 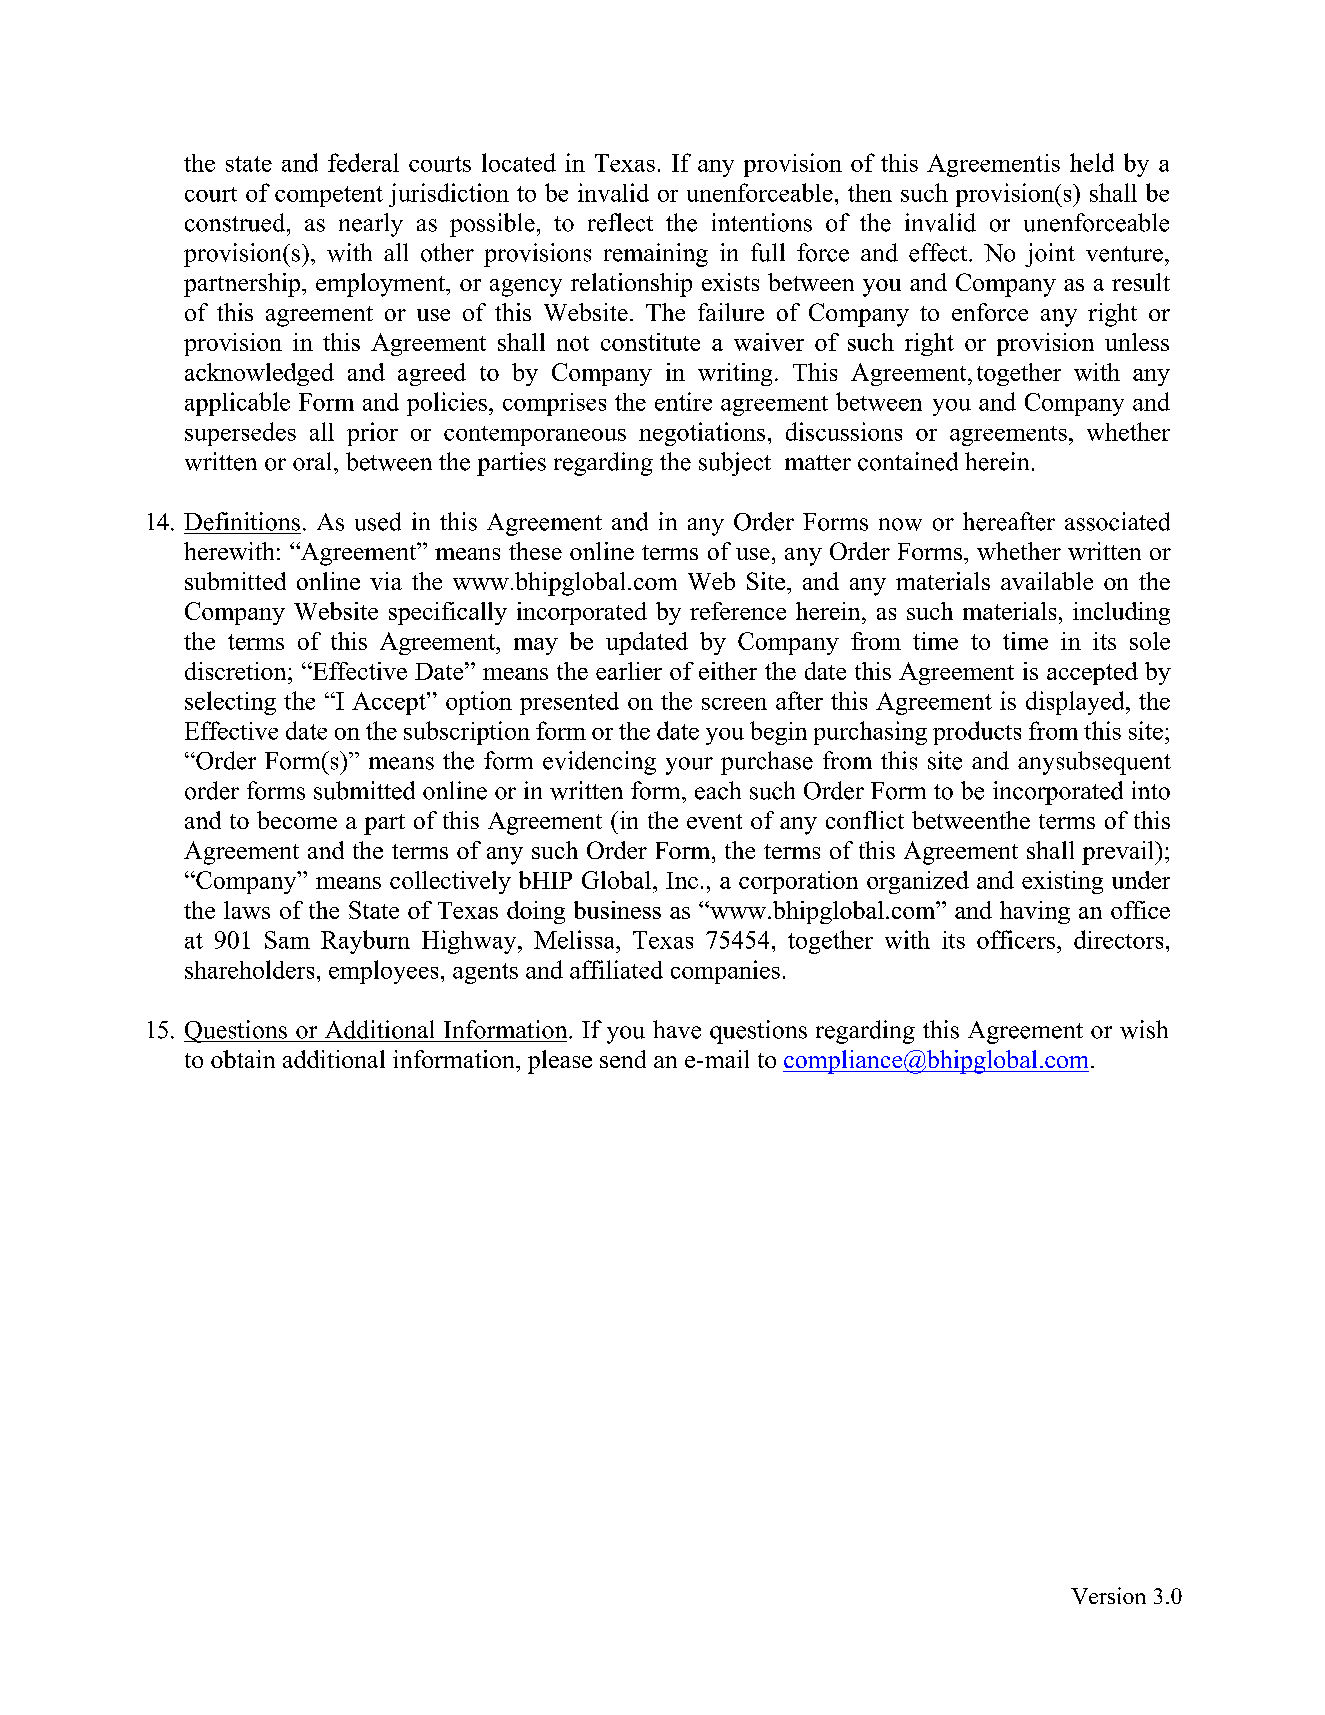 I want to click on joint, so click(x=1050, y=255).
